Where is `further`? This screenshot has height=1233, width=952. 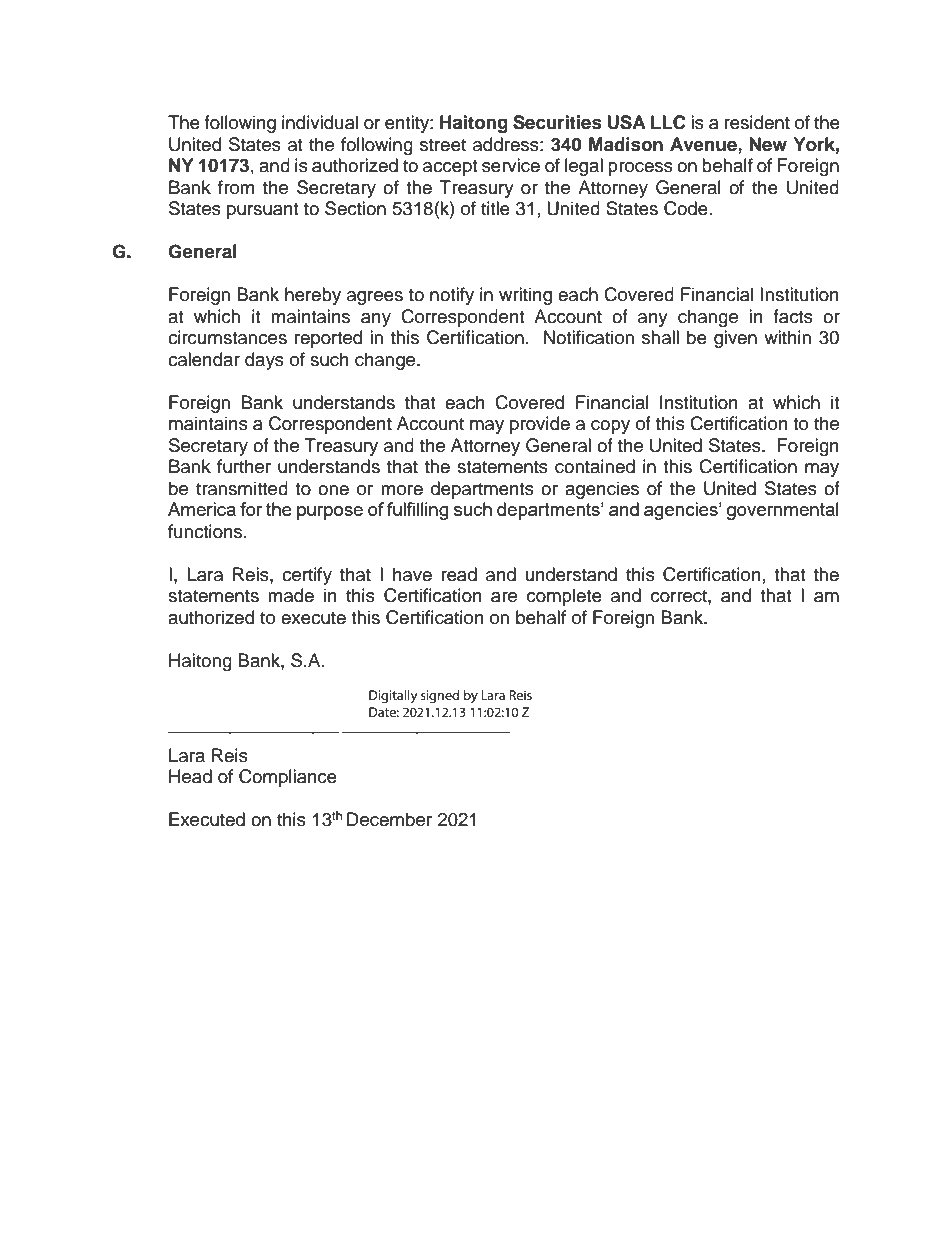
further is located at coordinates (244, 466).
